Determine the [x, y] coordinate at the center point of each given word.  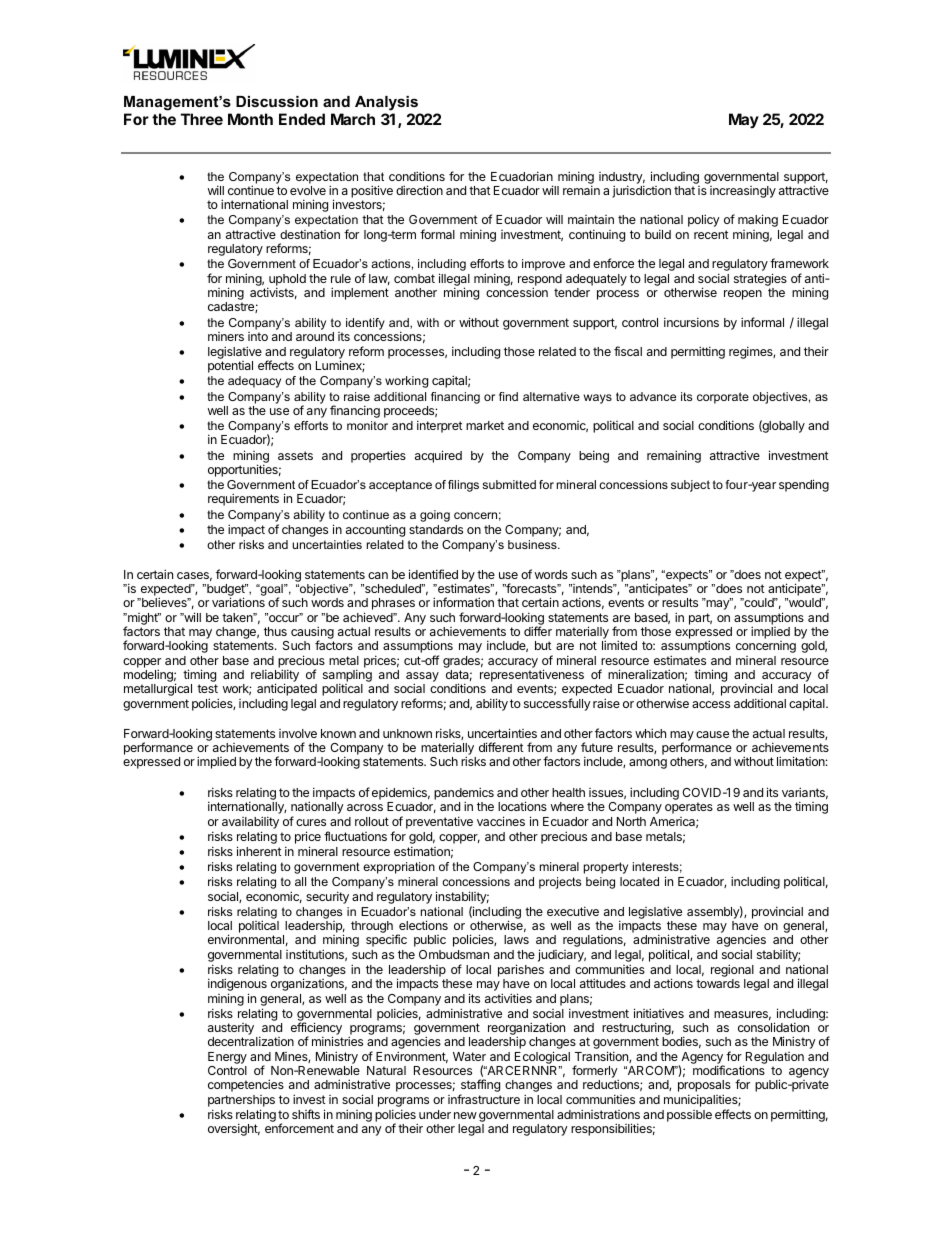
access [711, 704]
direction [419, 190]
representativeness [532, 677]
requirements [243, 499]
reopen [743, 295]
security [327, 897]
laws [516, 939]
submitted [509, 484]
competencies [246, 1085]
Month [250, 119]
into [258, 336]
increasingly [743, 192]
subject [690, 486]
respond [540, 281]
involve [298, 733]
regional [732, 972]
